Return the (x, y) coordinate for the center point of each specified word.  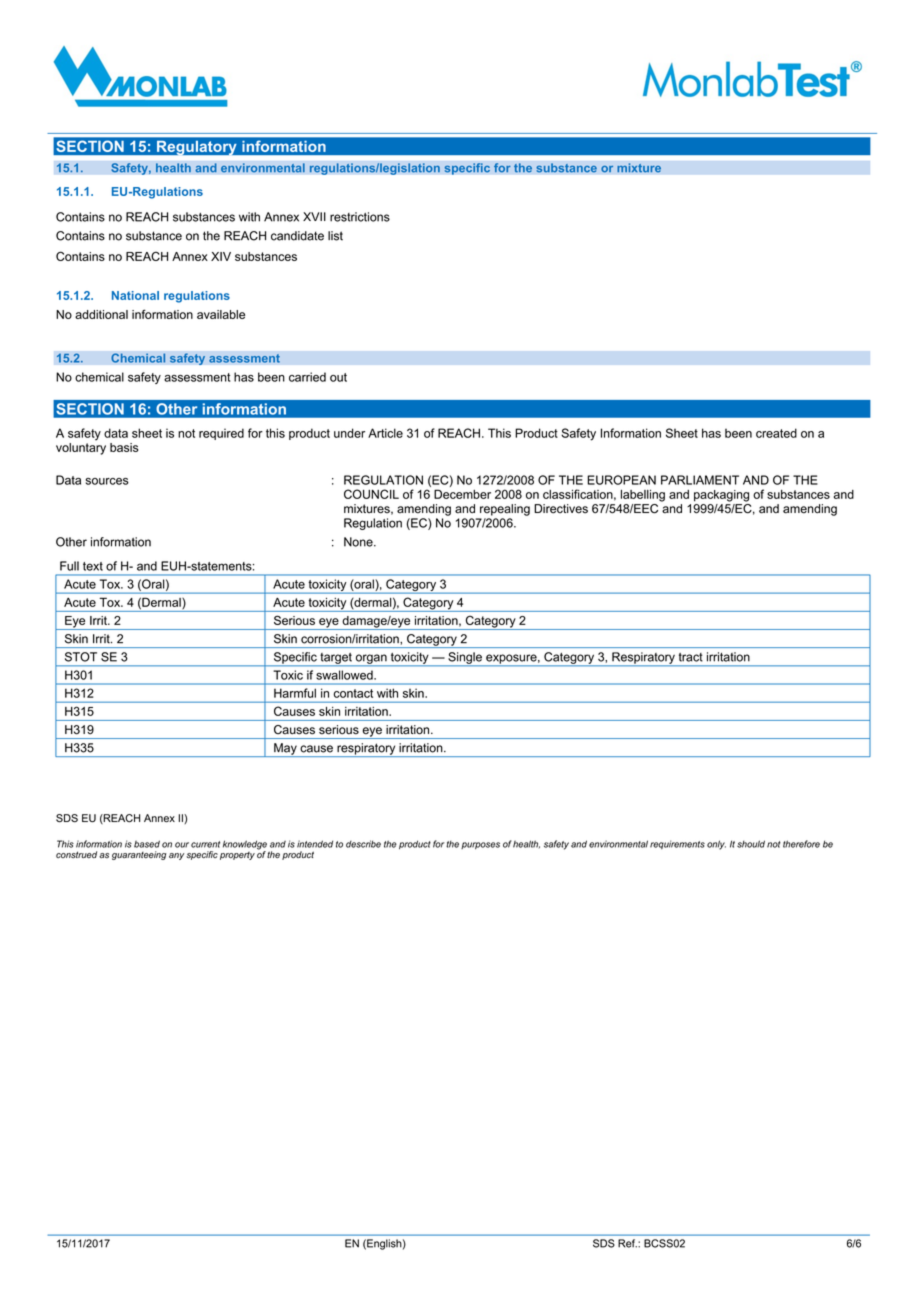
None (359, 542)
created (776, 433)
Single (465, 659)
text (93, 566)
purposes (480, 845)
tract (691, 657)
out (338, 377)
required (221, 434)
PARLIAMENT (700, 480)
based (147, 844)
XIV (221, 256)
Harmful (295, 693)
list (335, 236)
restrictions (360, 217)
